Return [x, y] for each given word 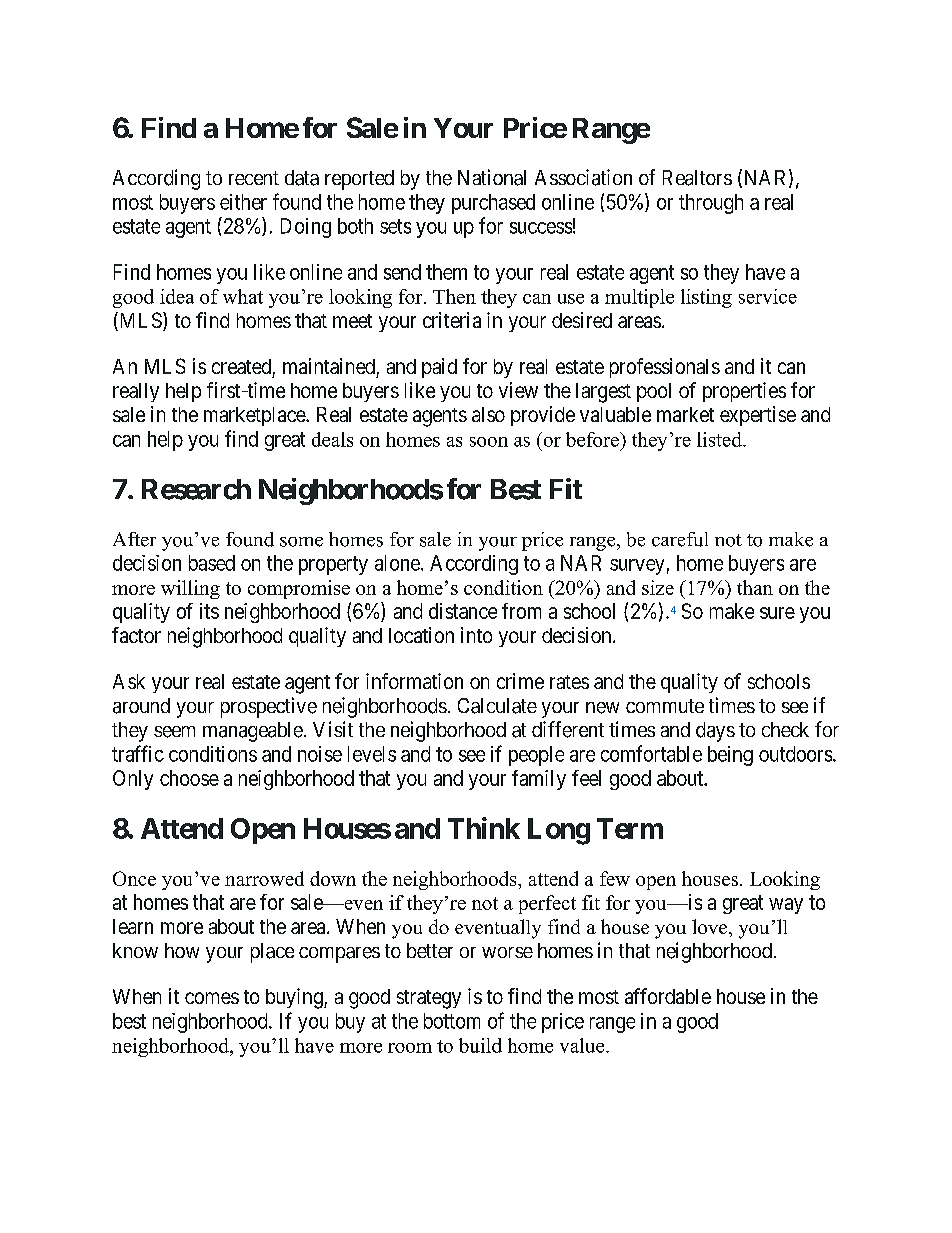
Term [630, 828]
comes [212, 998]
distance [463, 611]
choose [189, 778]
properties [744, 392]
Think [484, 828]
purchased [493, 204]
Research [196, 489]
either [243, 202]
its [209, 611]
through [711, 204]
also [488, 414]
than [755, 587]
